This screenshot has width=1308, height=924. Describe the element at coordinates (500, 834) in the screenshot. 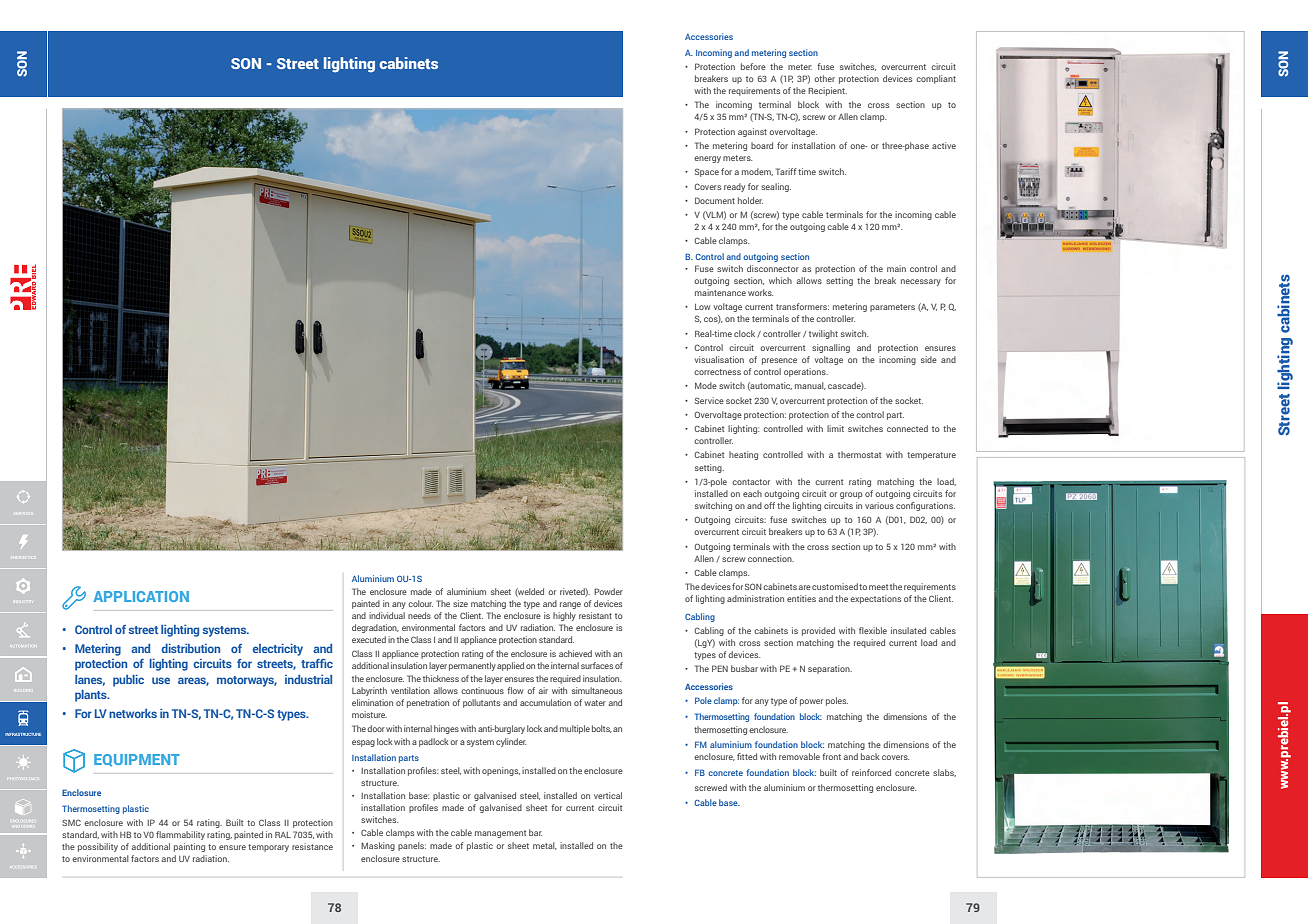

I see `management` at that location.
